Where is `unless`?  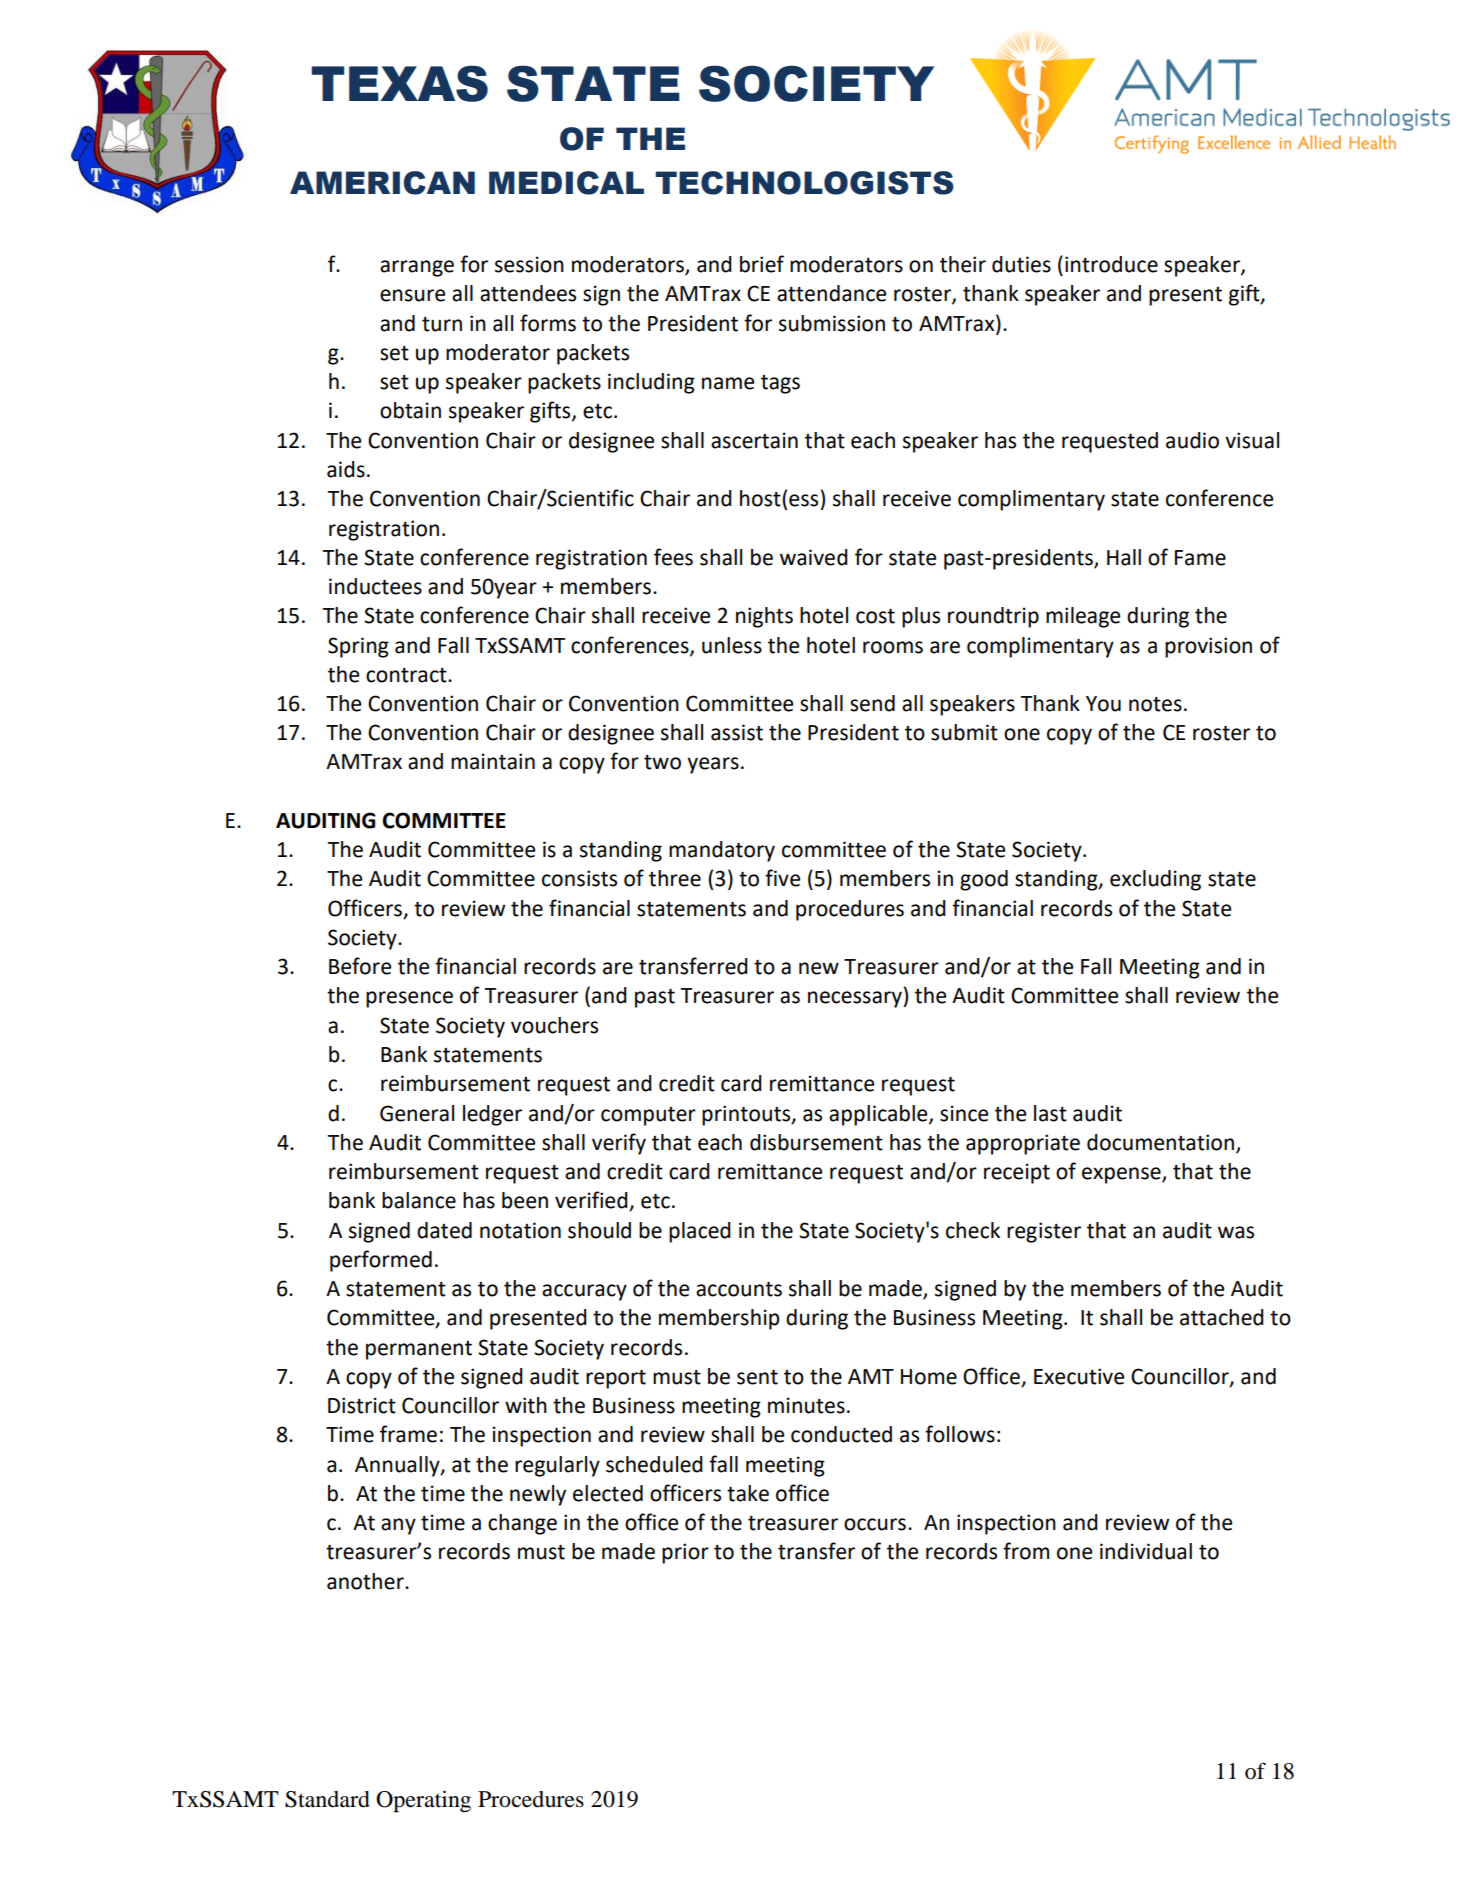
unless is located at coordinates (732, 645).
